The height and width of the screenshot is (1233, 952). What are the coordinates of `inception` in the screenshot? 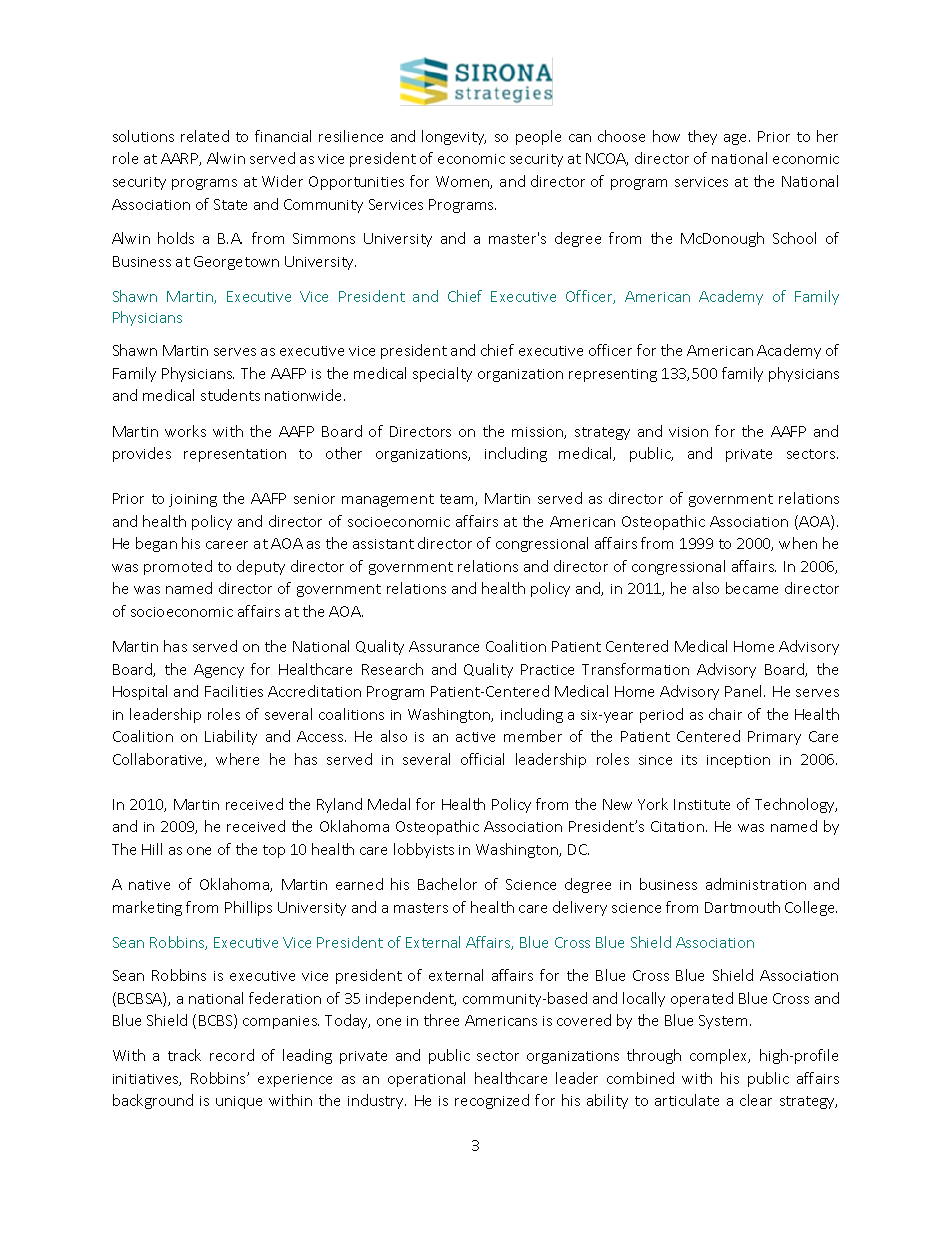 It's located at (738, 761).
